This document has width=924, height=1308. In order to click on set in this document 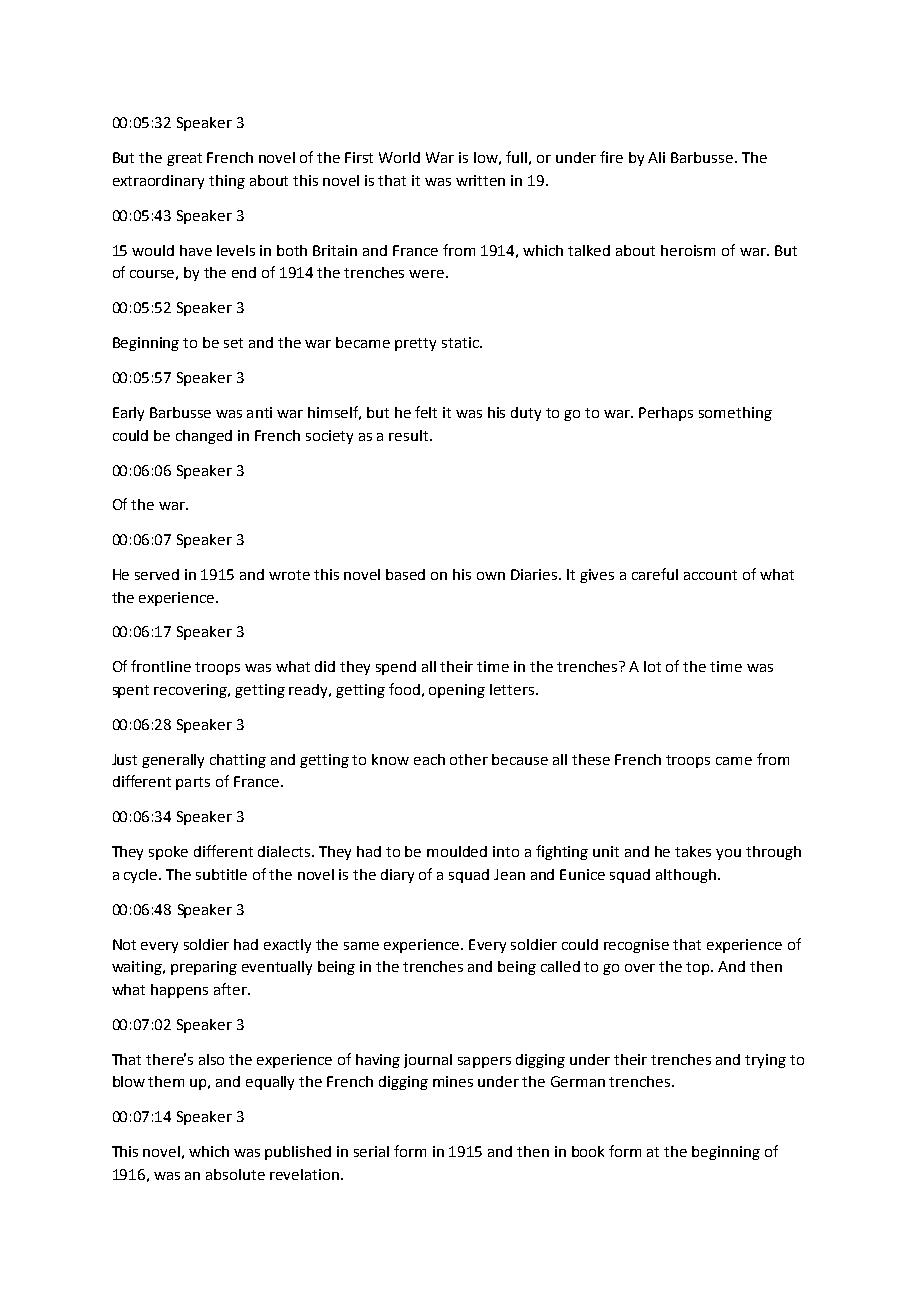, I will do `click(233, 343)`.
